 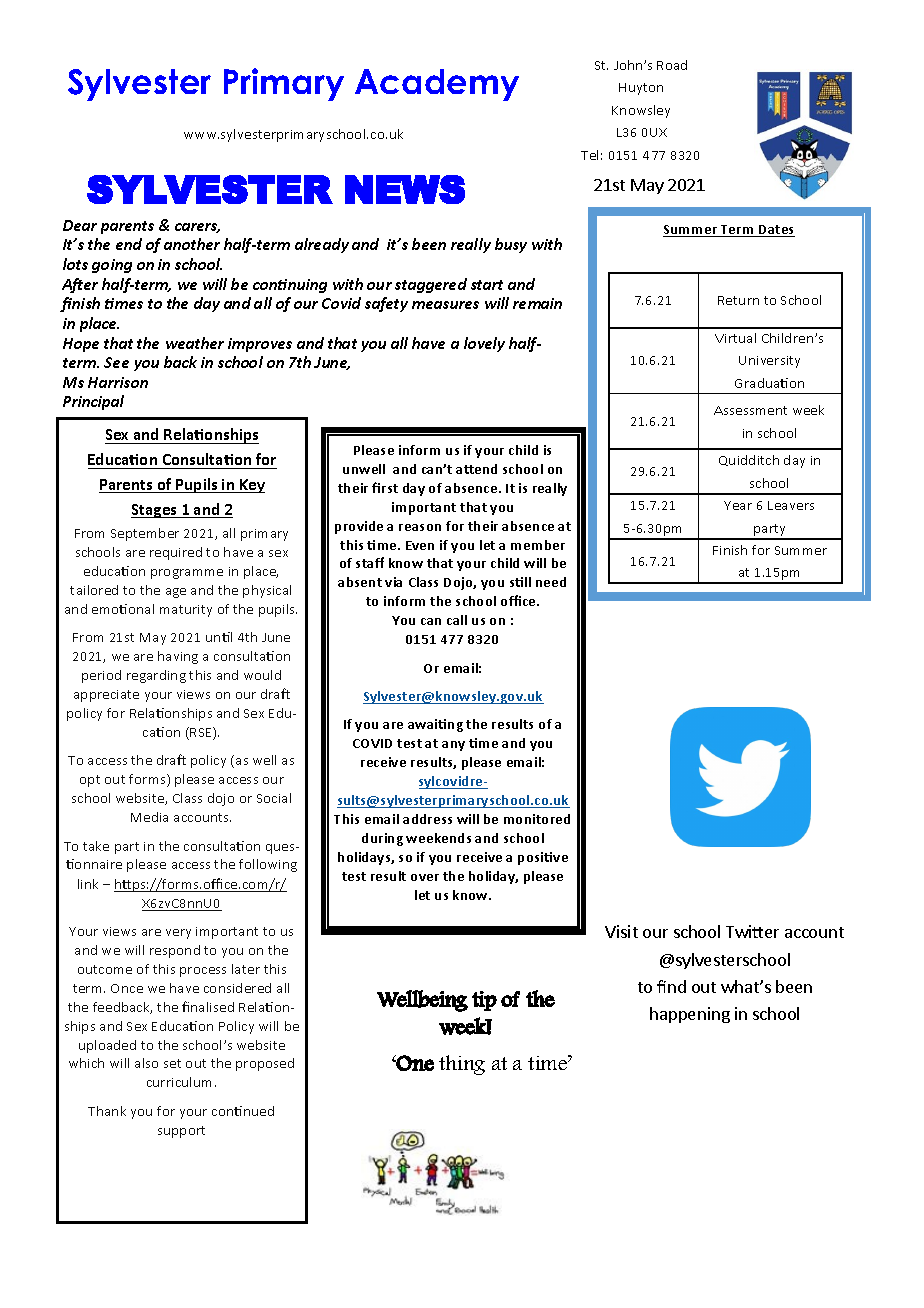 I want to click on Return, so click(x=738, y=300).
